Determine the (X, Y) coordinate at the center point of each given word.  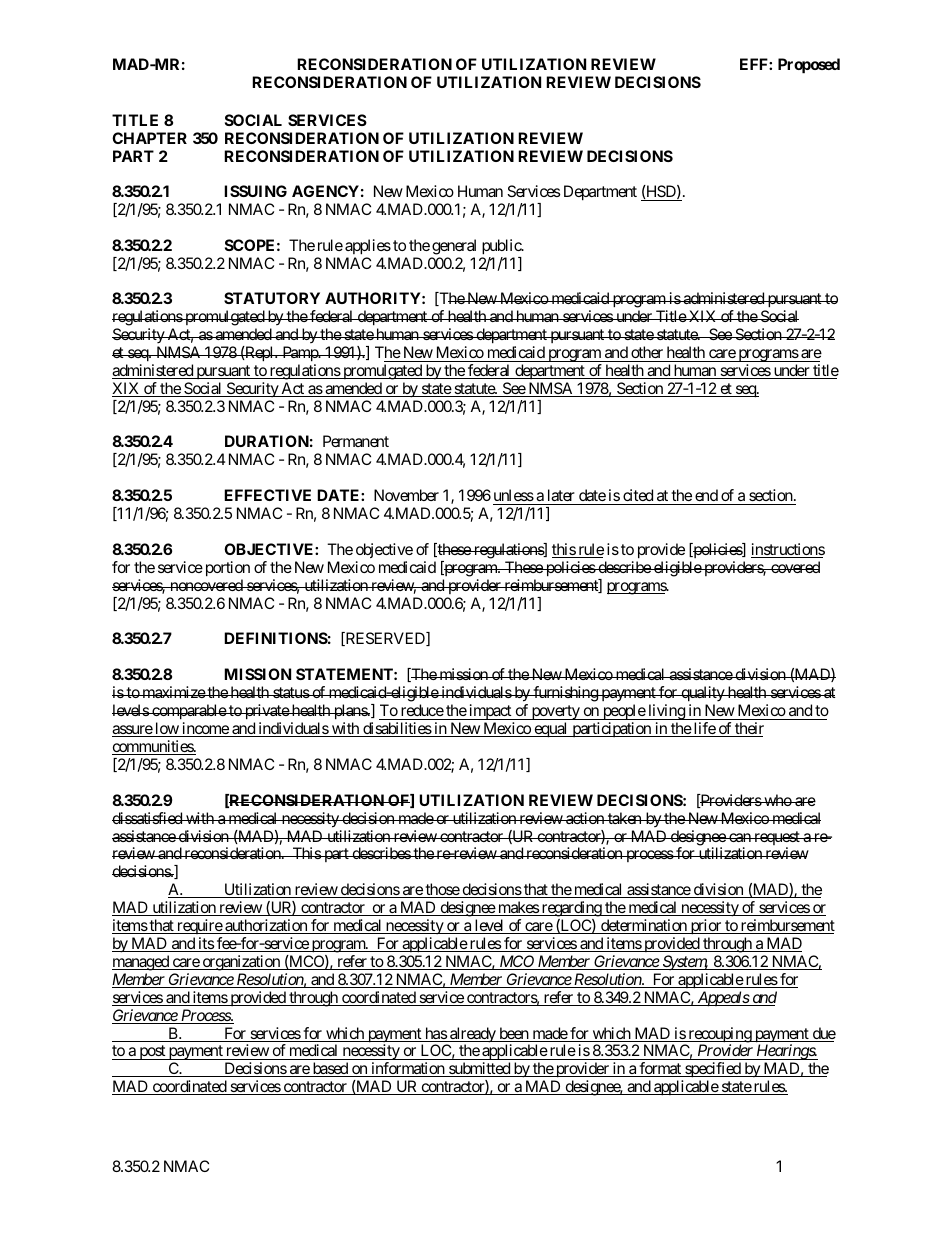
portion (228, 569)
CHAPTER (149, 138)
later (561, 495)
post (152, 1052)
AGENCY (325, 191)
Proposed (809, 66)
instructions (788, 550)
